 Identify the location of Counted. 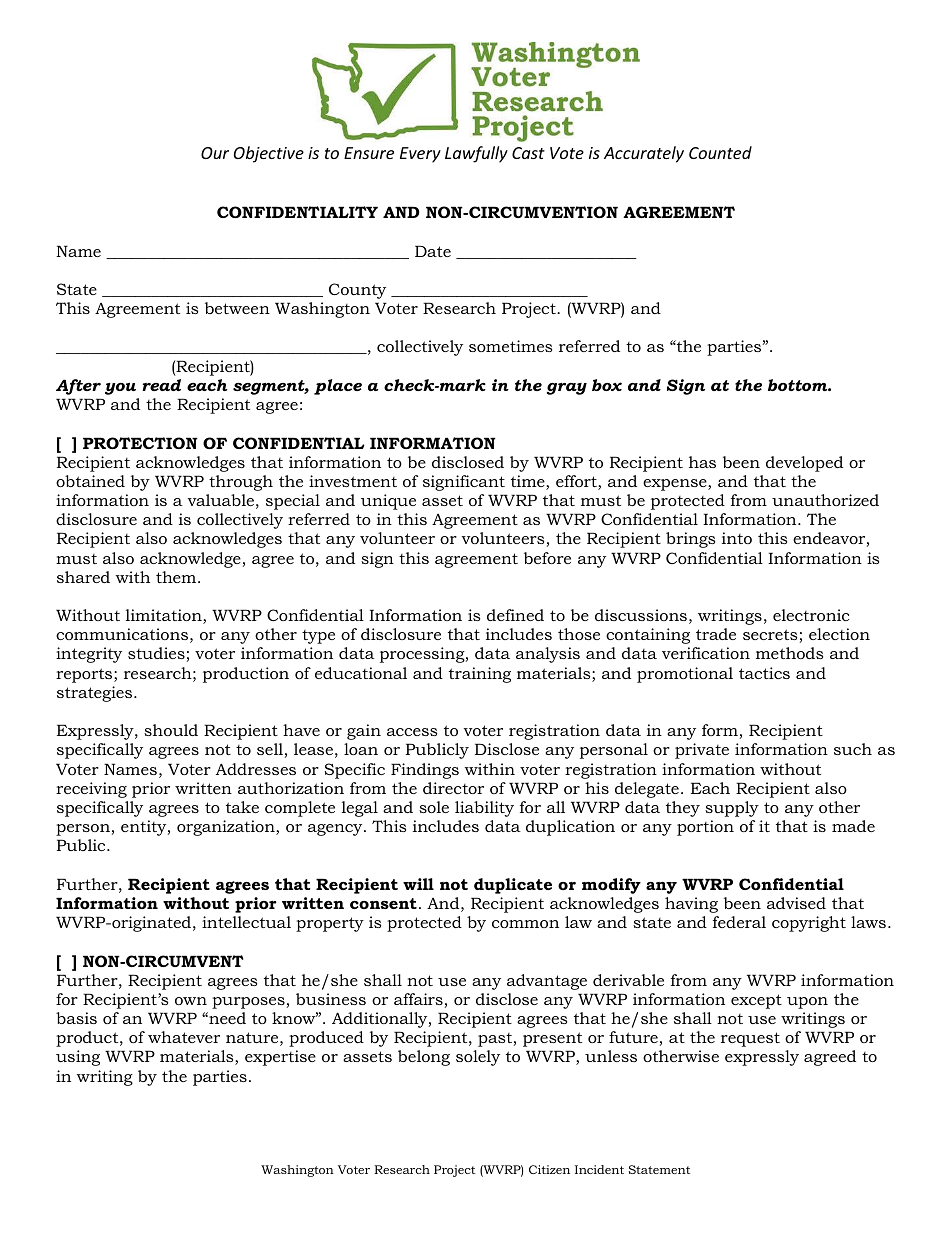
(720, 152).
